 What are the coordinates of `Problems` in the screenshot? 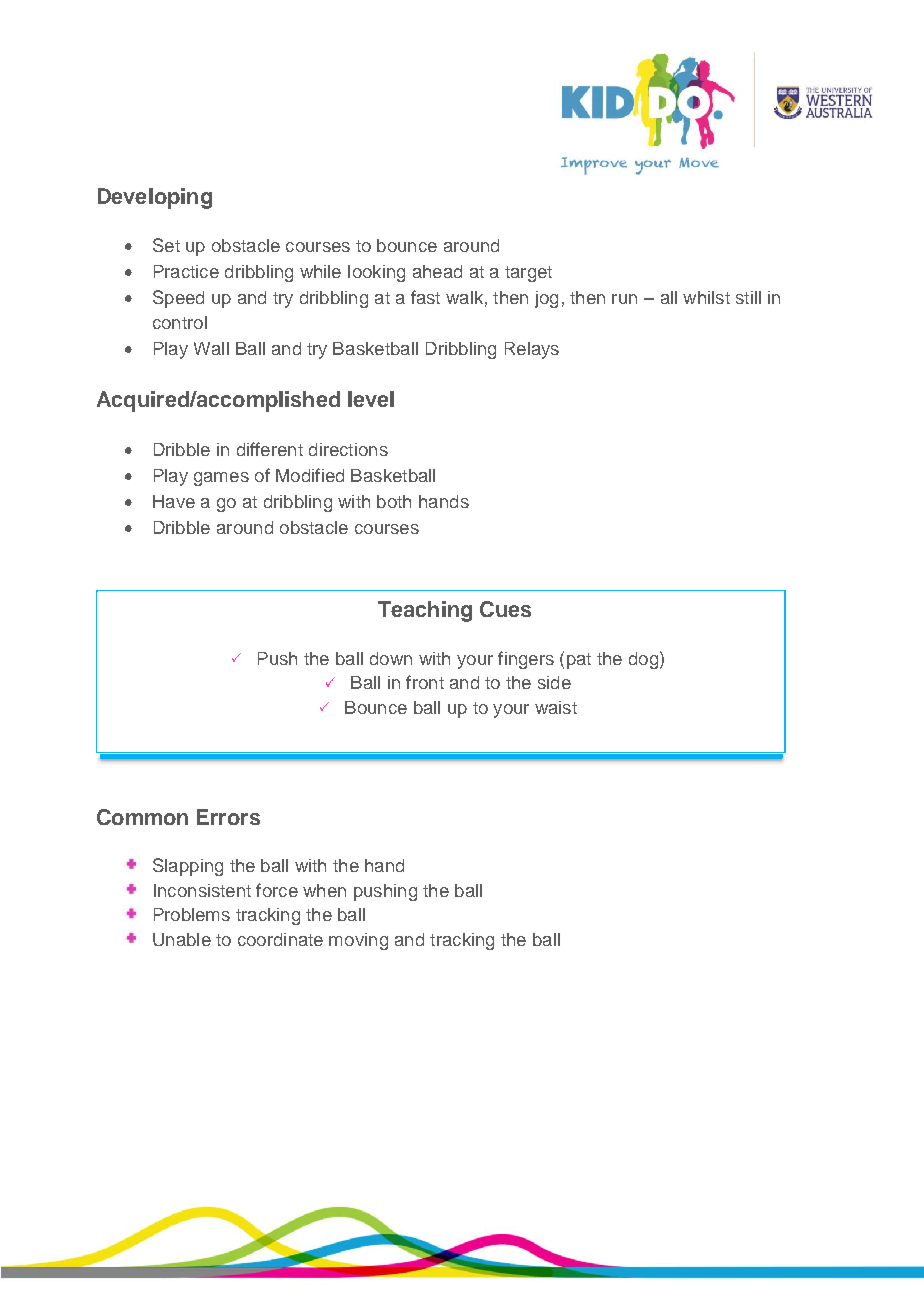 It's located at (192, 914).
